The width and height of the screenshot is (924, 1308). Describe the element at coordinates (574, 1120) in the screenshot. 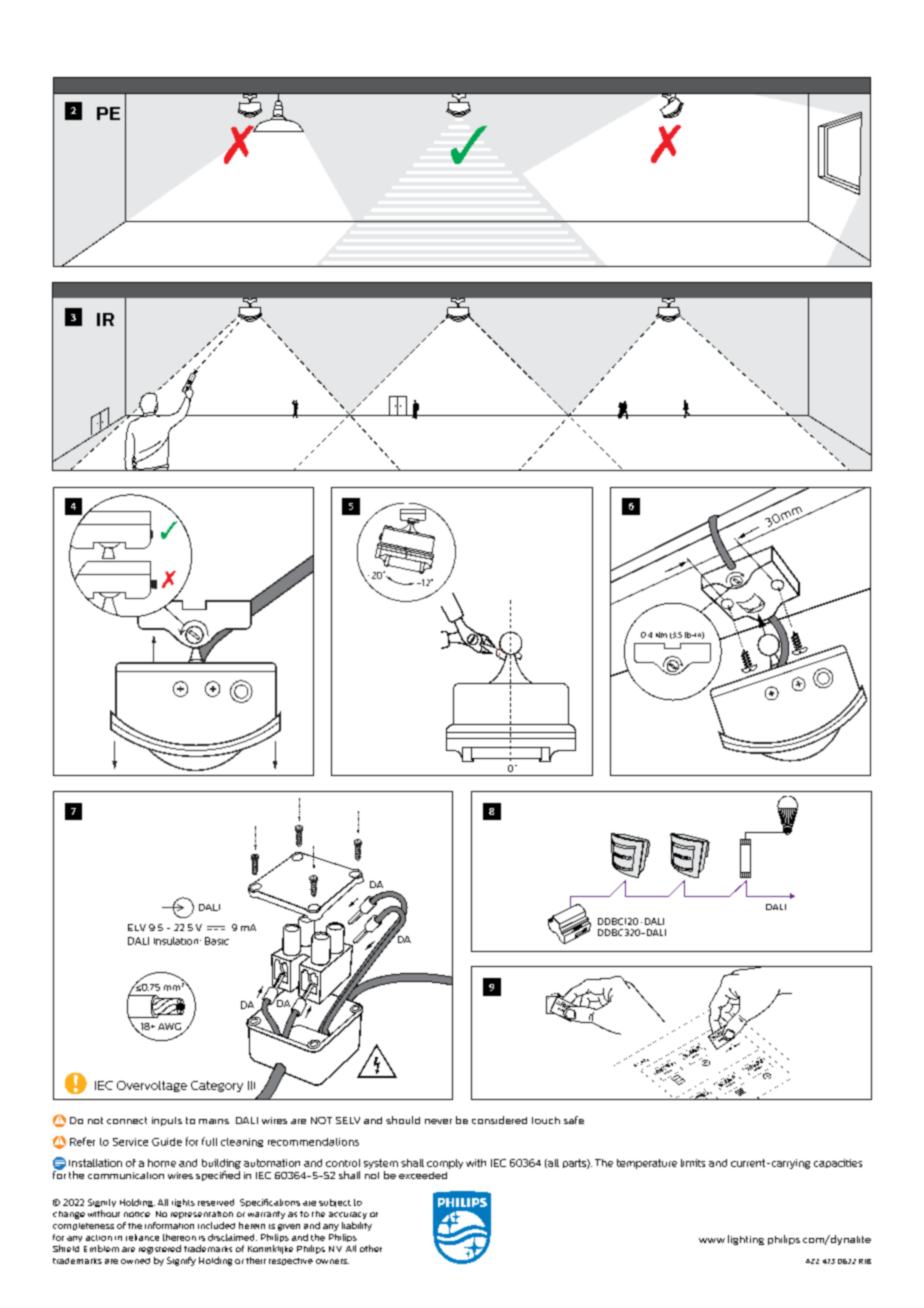

I see `safe` at that location.
